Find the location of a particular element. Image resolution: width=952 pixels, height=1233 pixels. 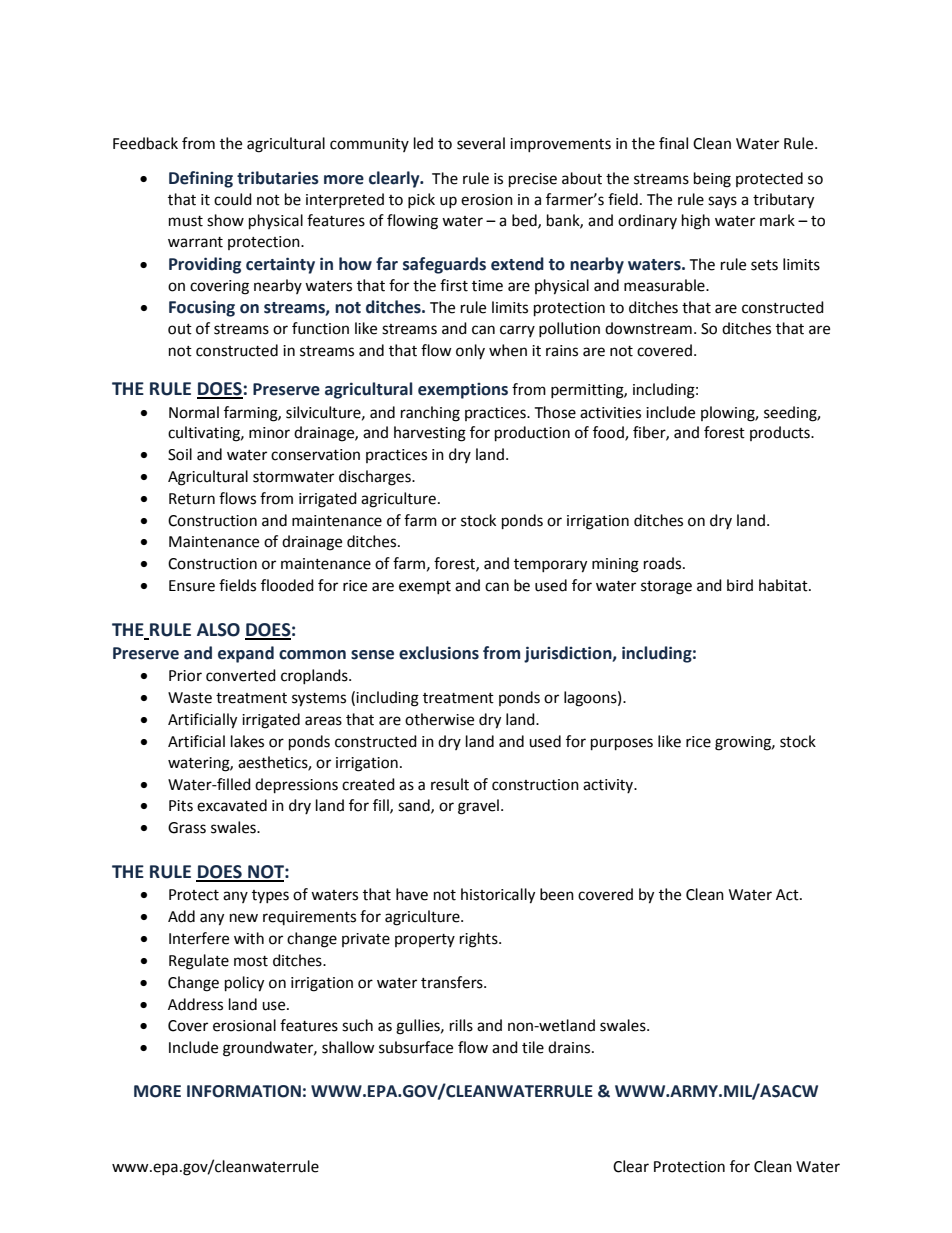

bird is located at coordinates (740, 585).
